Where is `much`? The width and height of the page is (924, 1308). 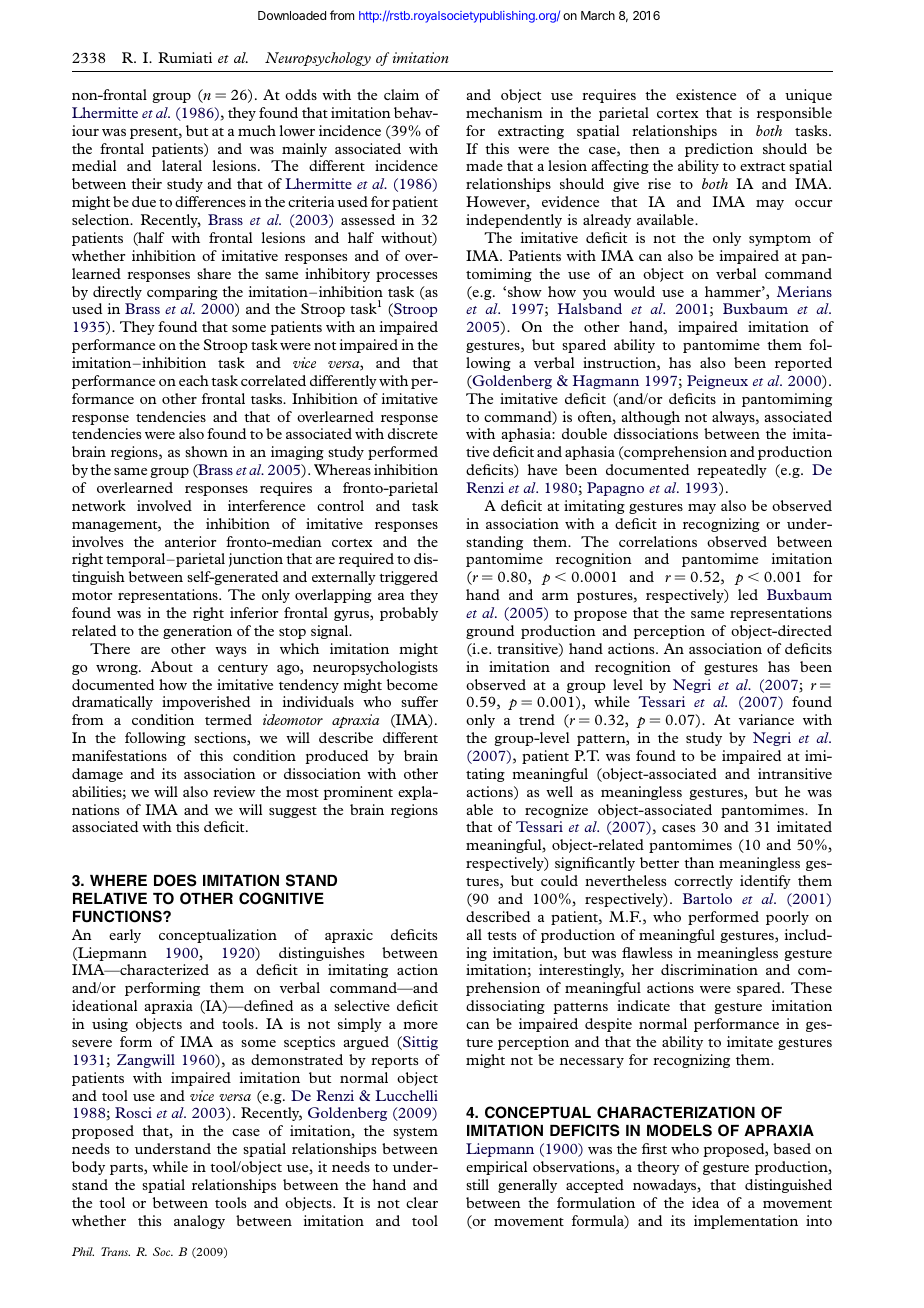
much is located at coordinates (257, 130).
